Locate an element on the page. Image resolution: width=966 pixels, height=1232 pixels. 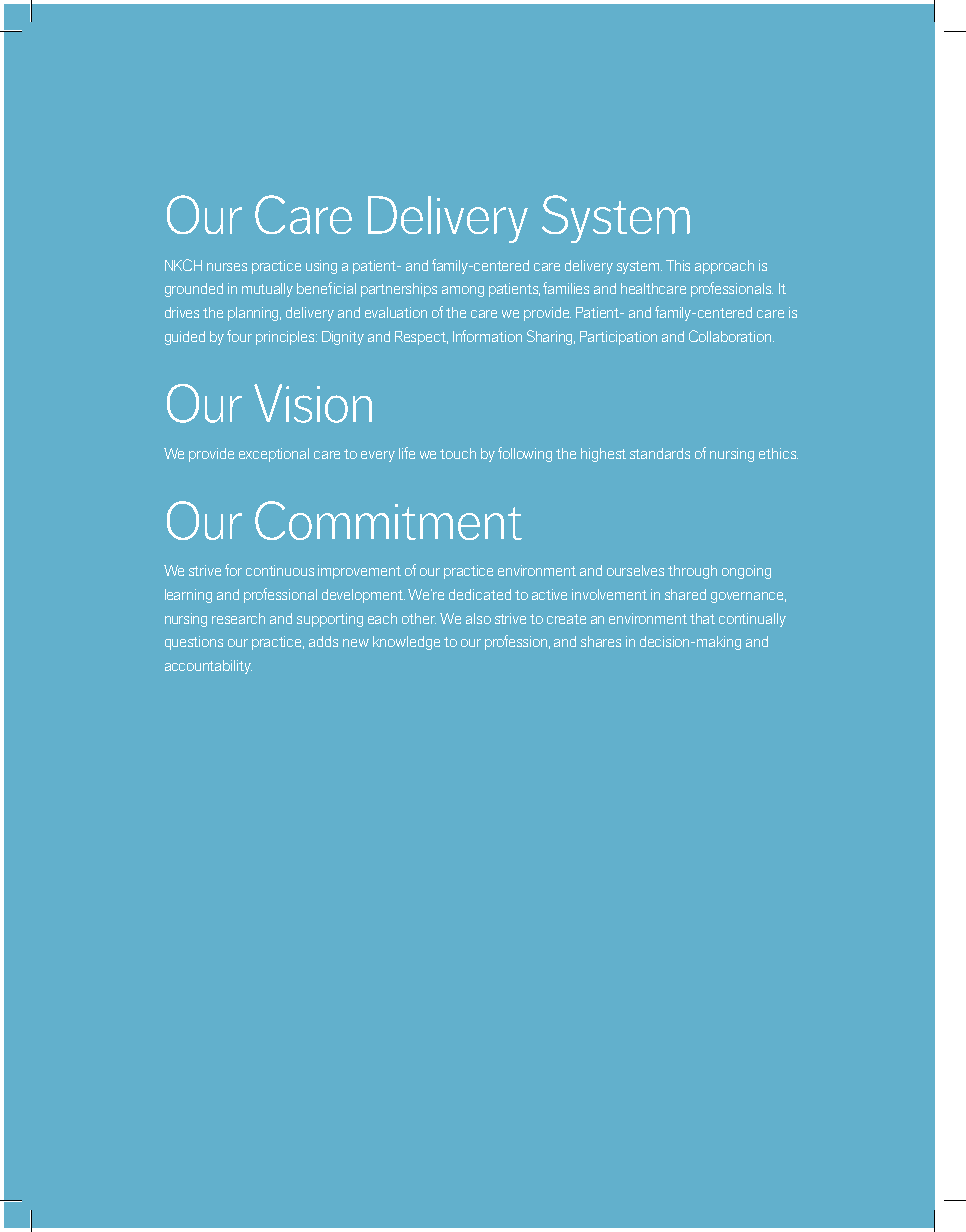
accountability is located at coordinates (208, 667).
